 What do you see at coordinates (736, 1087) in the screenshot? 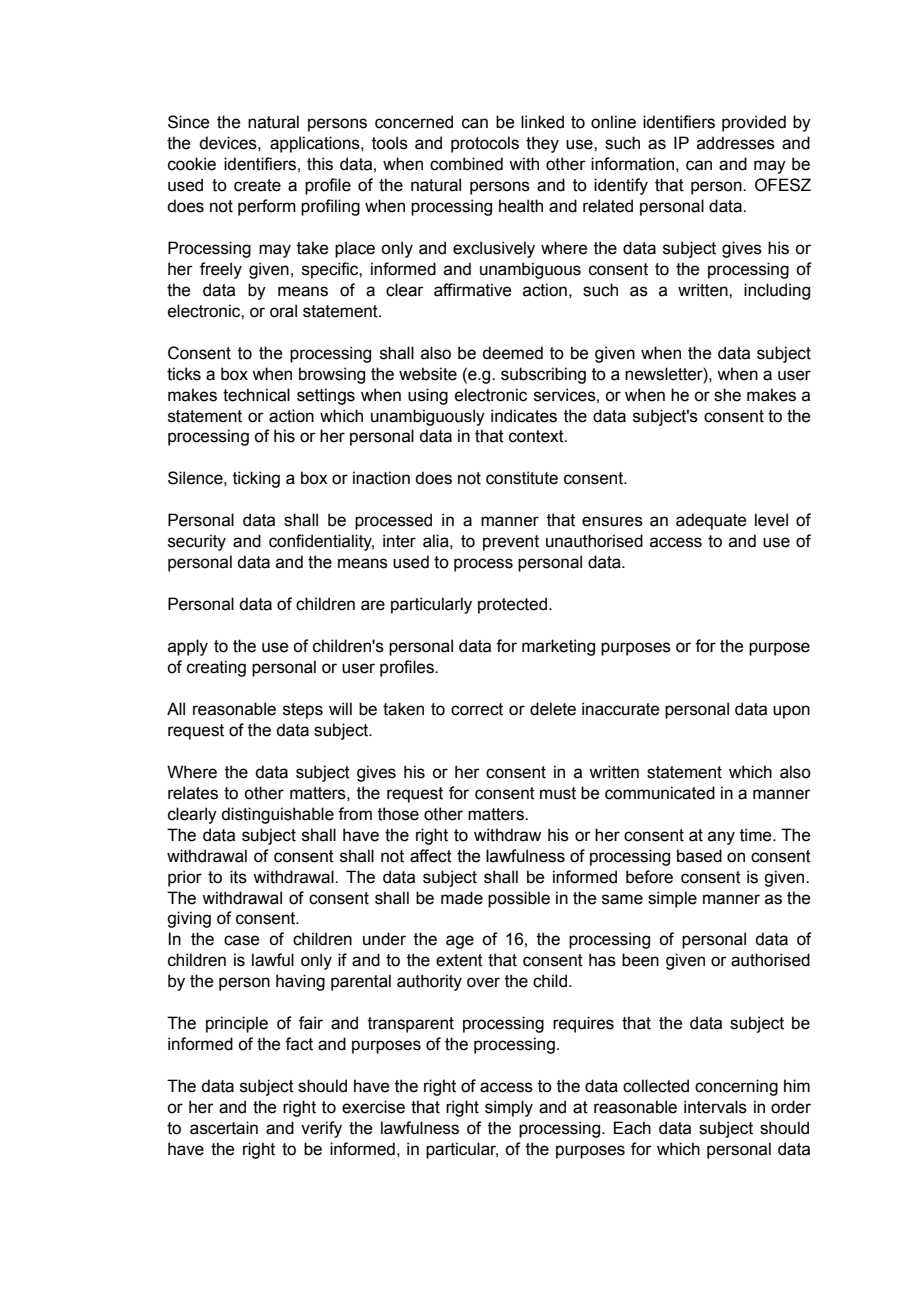
I see `concerning` at bounding box center [736, 1087].
